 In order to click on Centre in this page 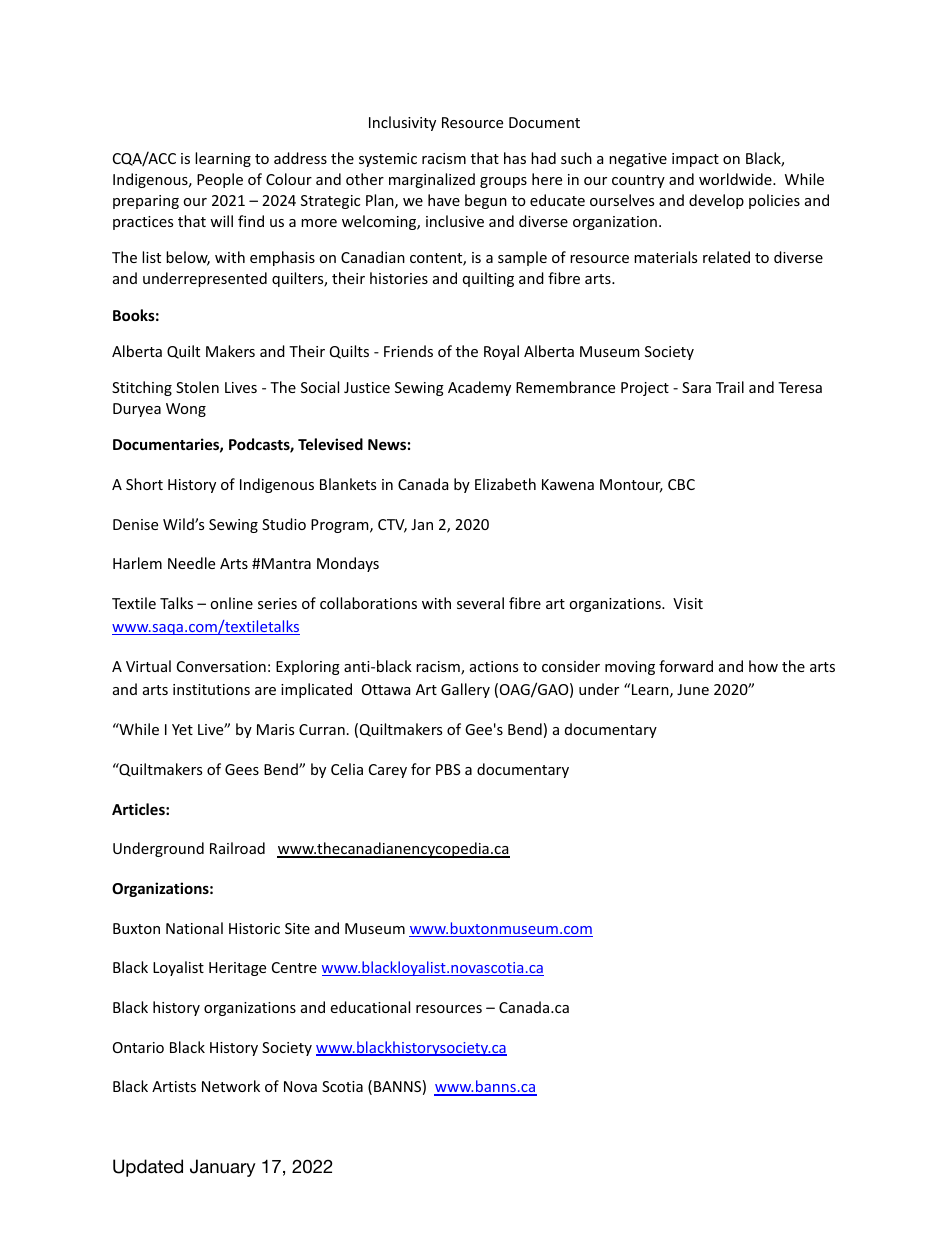, I will do `click(294, 967)`.
